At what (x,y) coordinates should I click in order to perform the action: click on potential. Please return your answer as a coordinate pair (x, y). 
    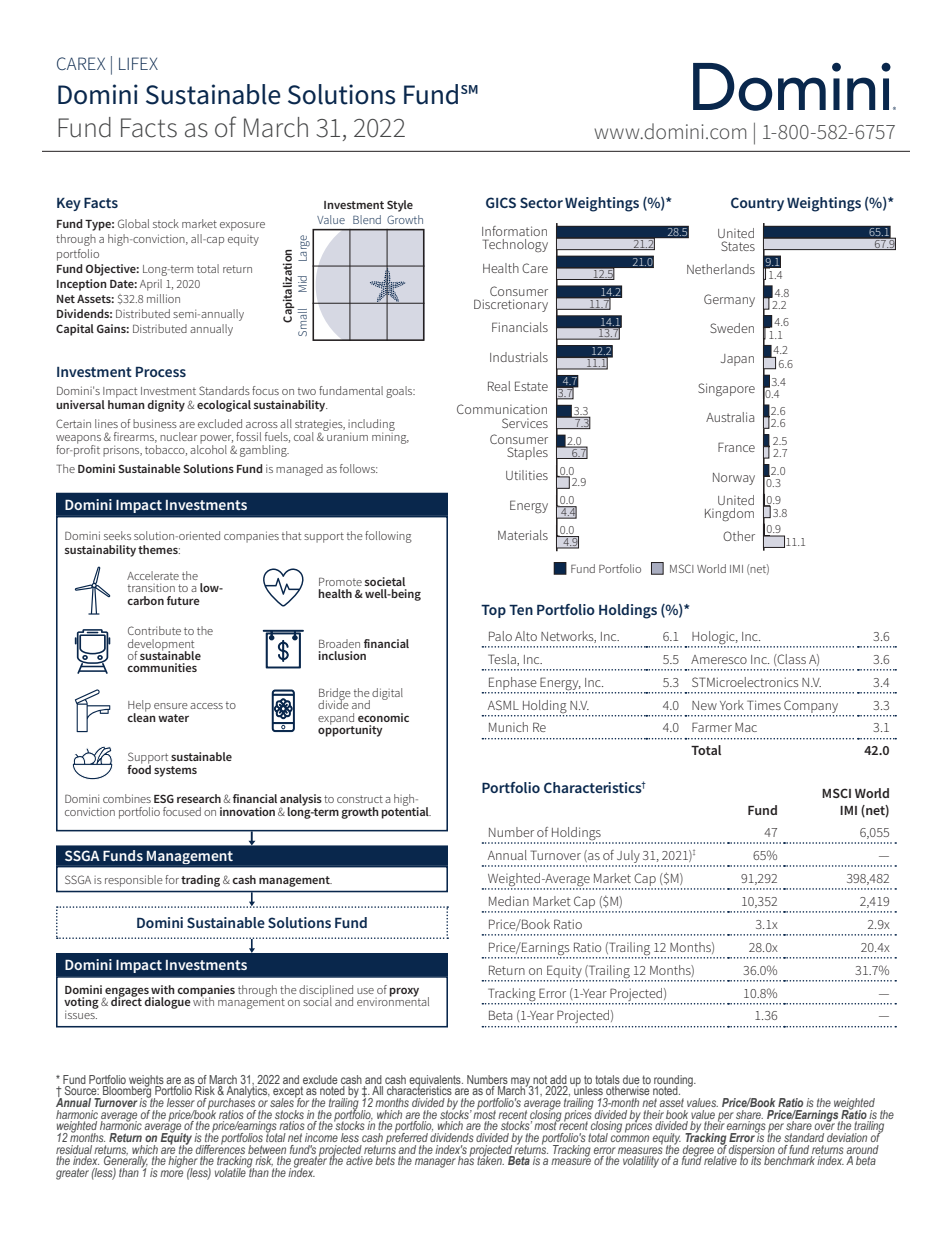
    Looking at the image, I should click on (406, 812).
